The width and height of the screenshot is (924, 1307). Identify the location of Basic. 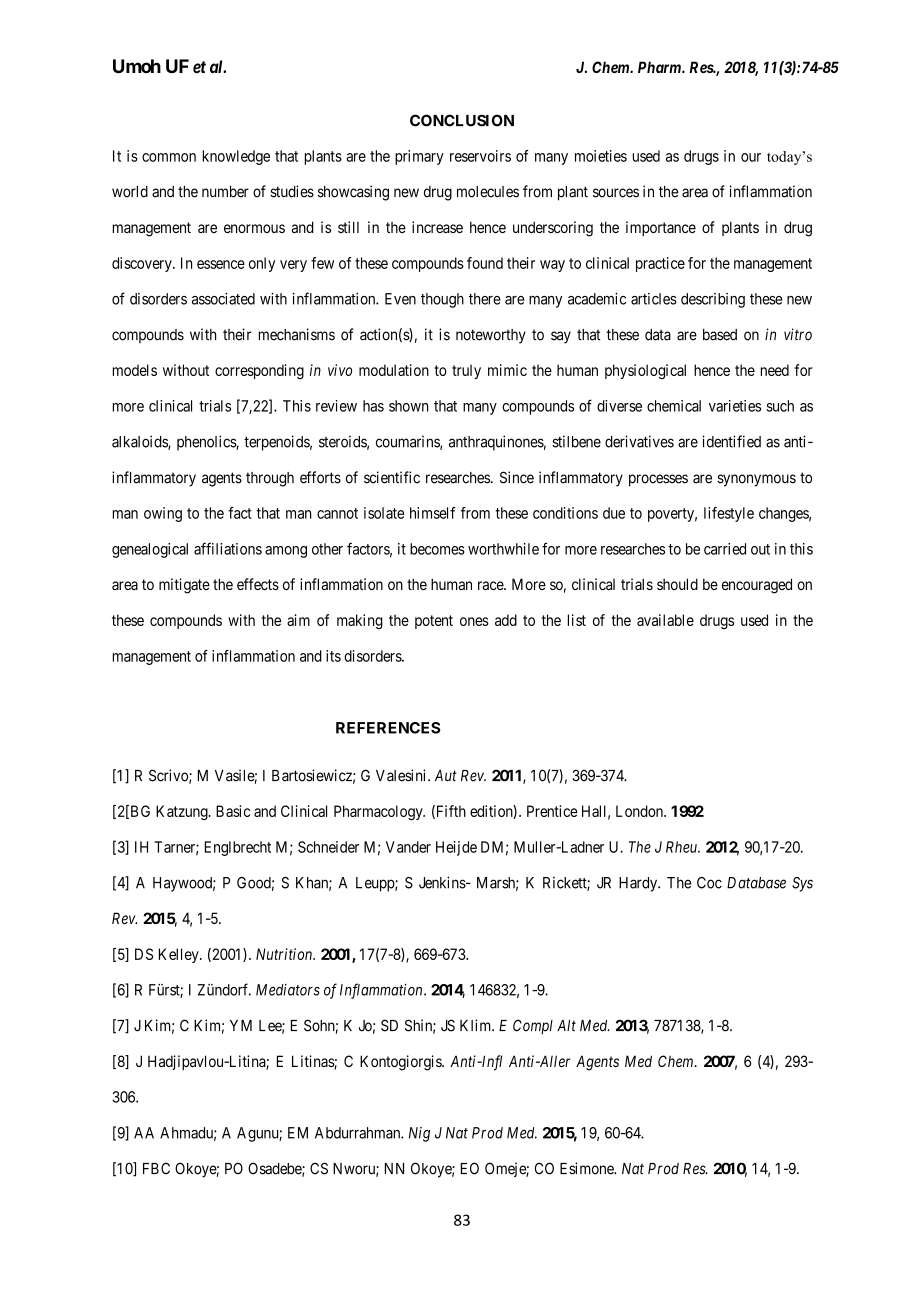
(233, 811).
